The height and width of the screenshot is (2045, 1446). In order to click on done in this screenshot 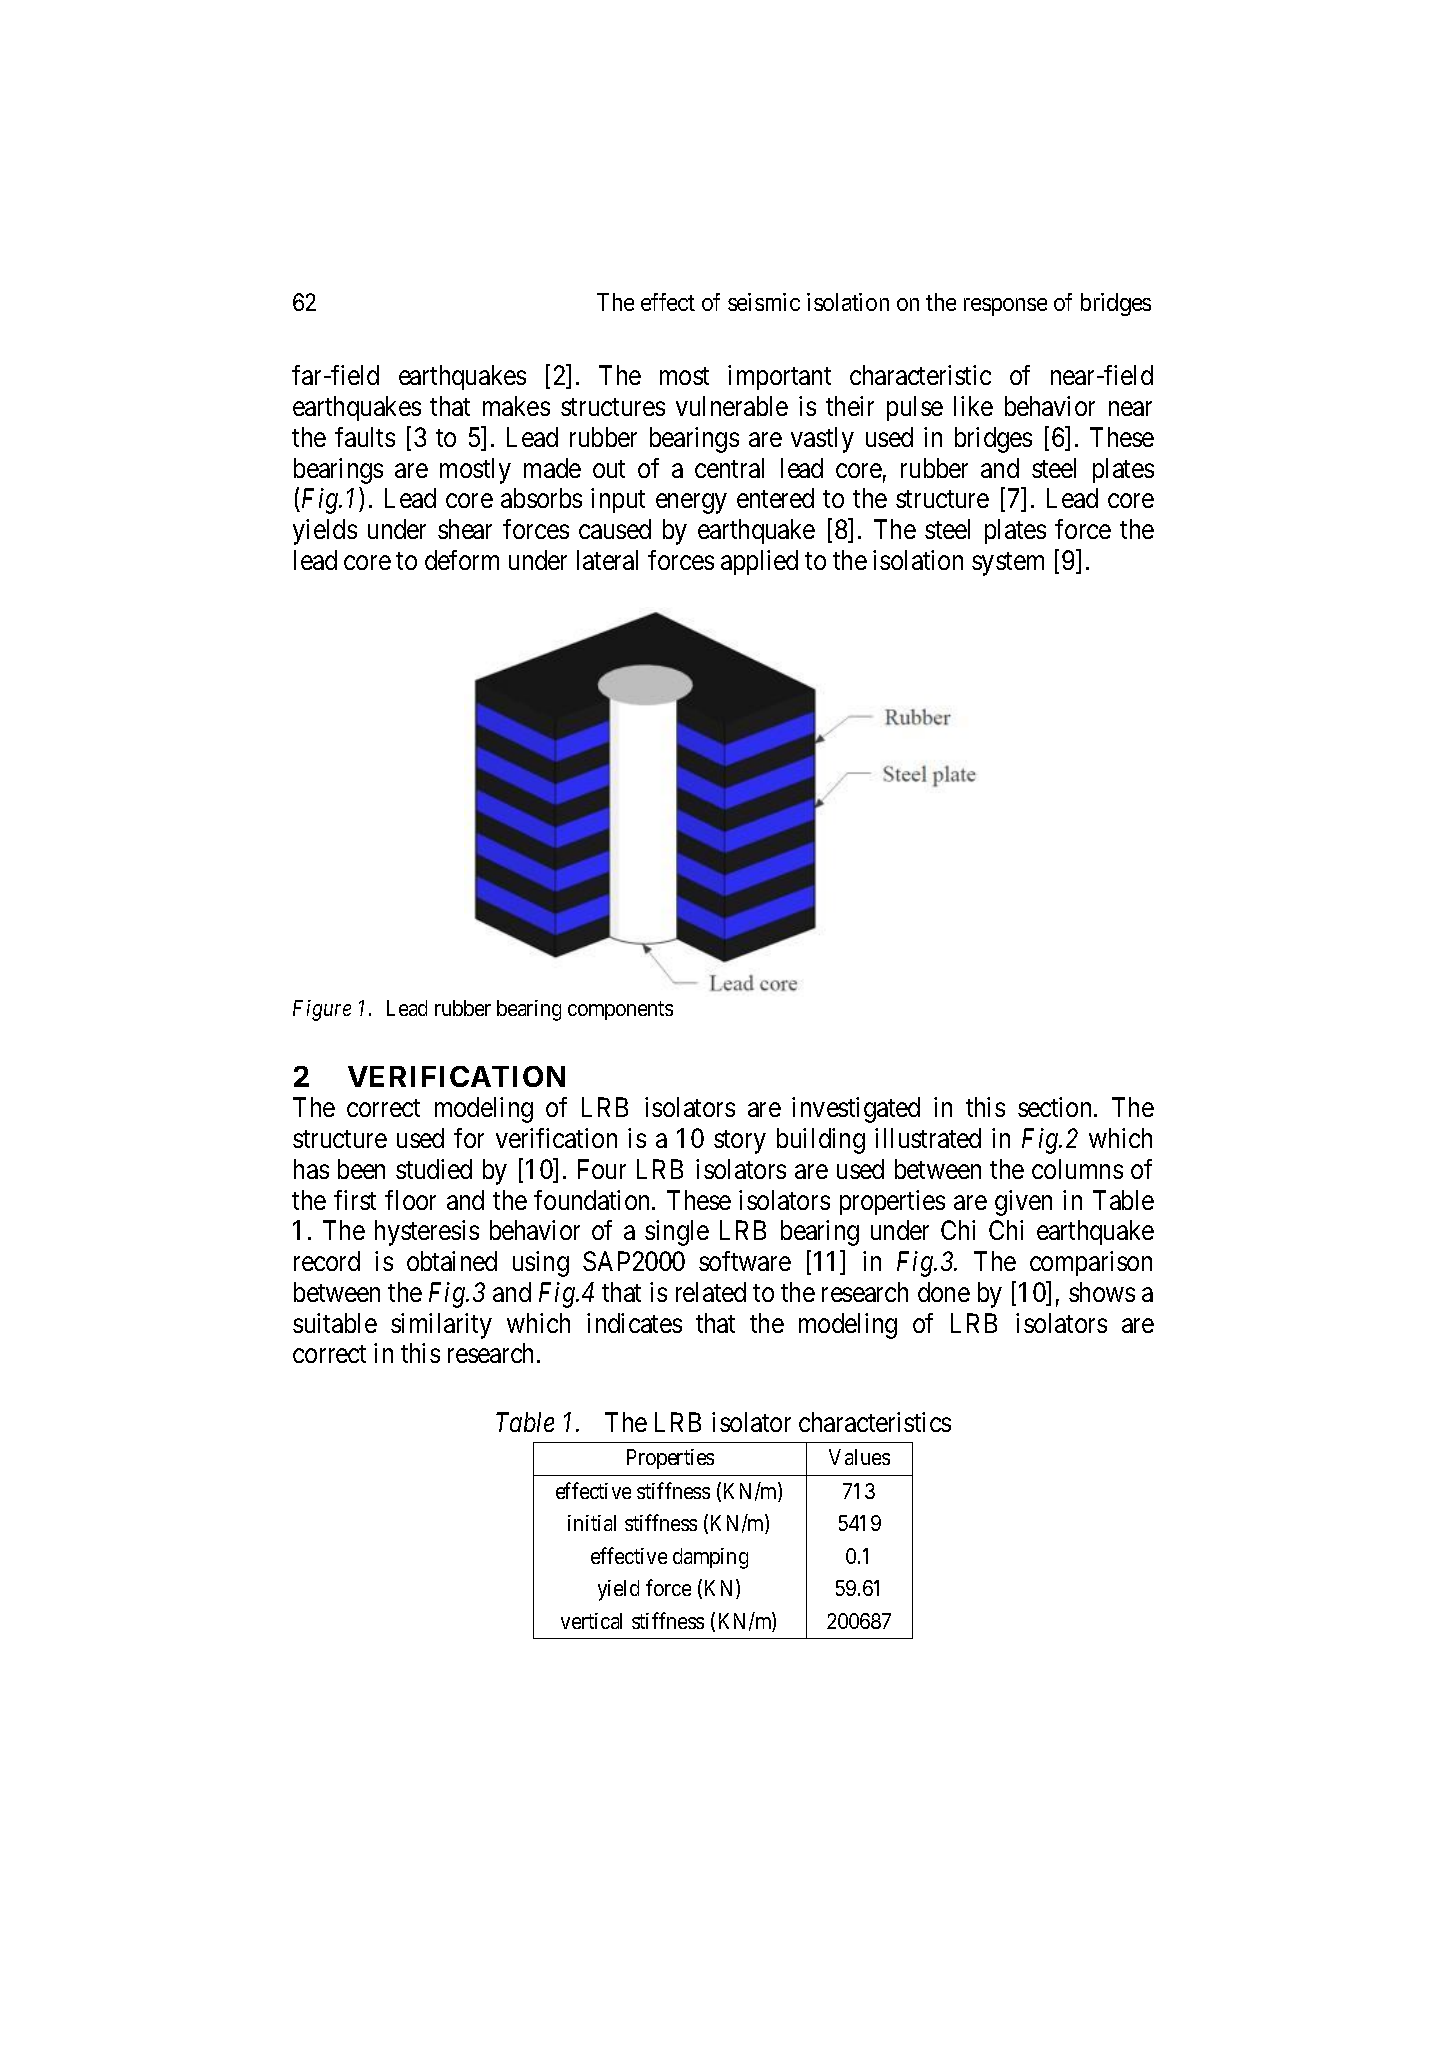, I will do `click(944, 1292)`.
